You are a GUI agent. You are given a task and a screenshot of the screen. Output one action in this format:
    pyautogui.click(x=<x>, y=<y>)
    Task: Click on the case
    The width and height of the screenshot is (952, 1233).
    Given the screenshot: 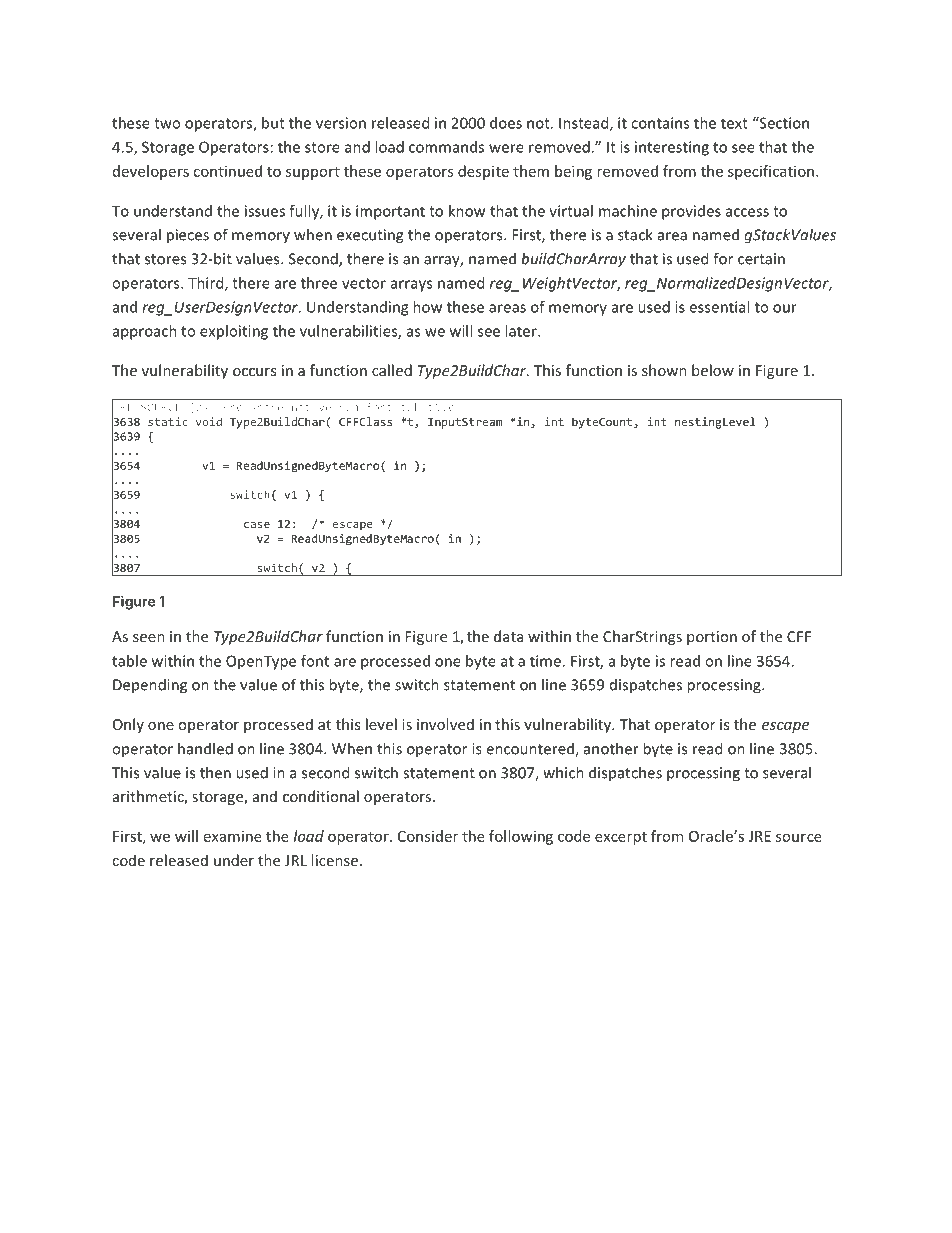 What is the action you would take?
    pyautogui.click(x=257, y=525)
